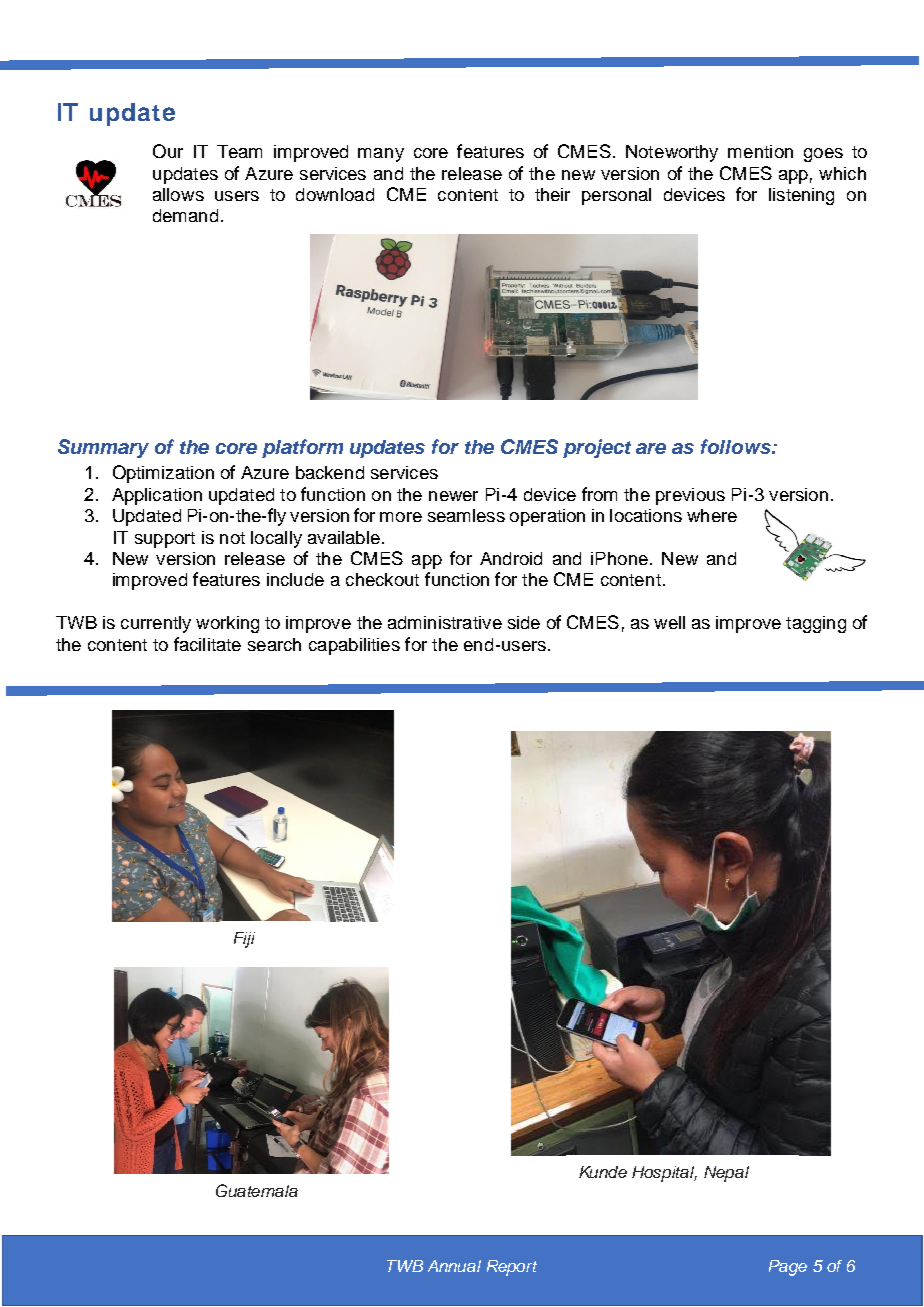  I want to click on seamless, so click(466, 515).
